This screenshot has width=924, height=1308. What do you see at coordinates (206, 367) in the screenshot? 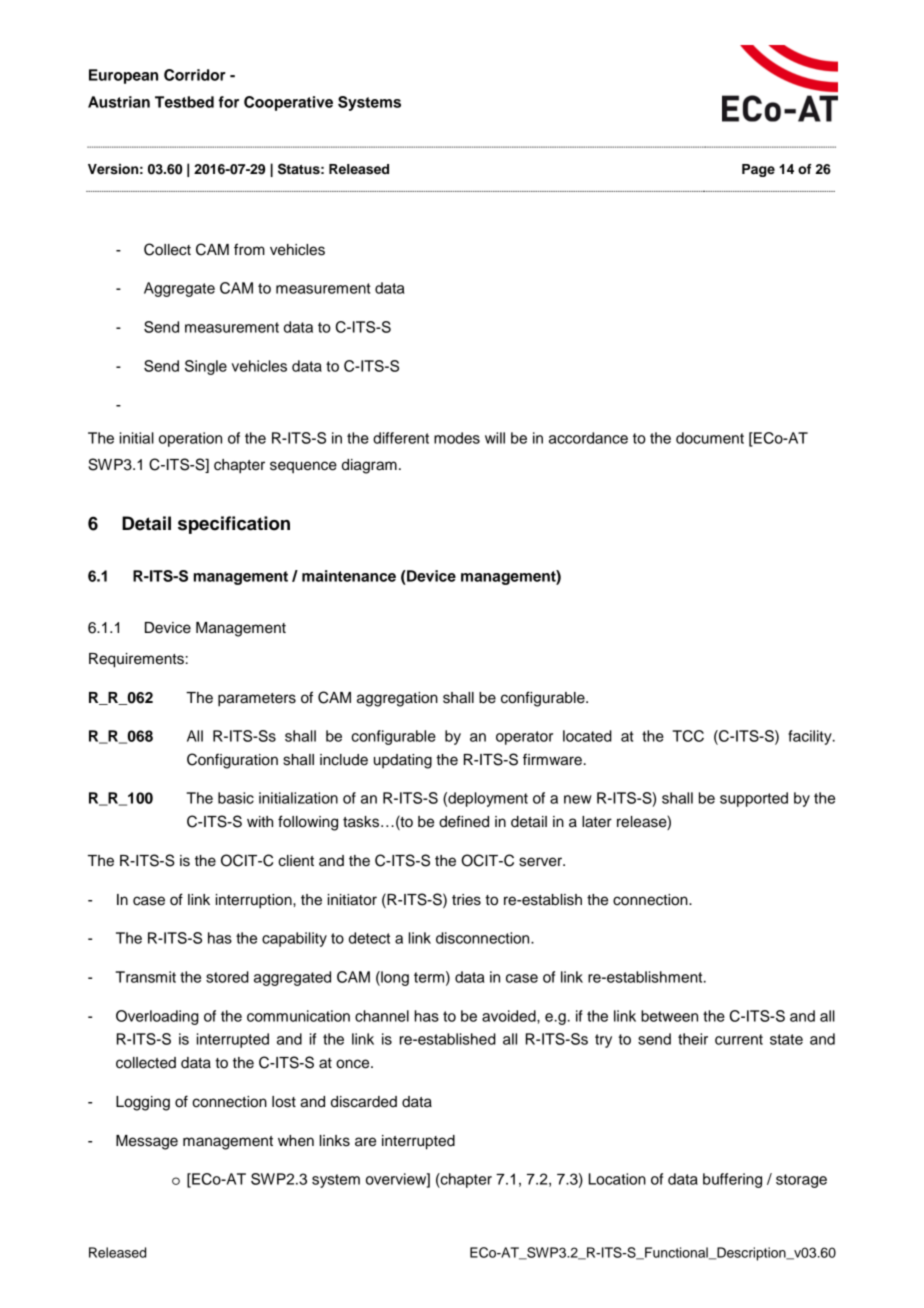
I see `Single` at bounding box center [206, 367].
